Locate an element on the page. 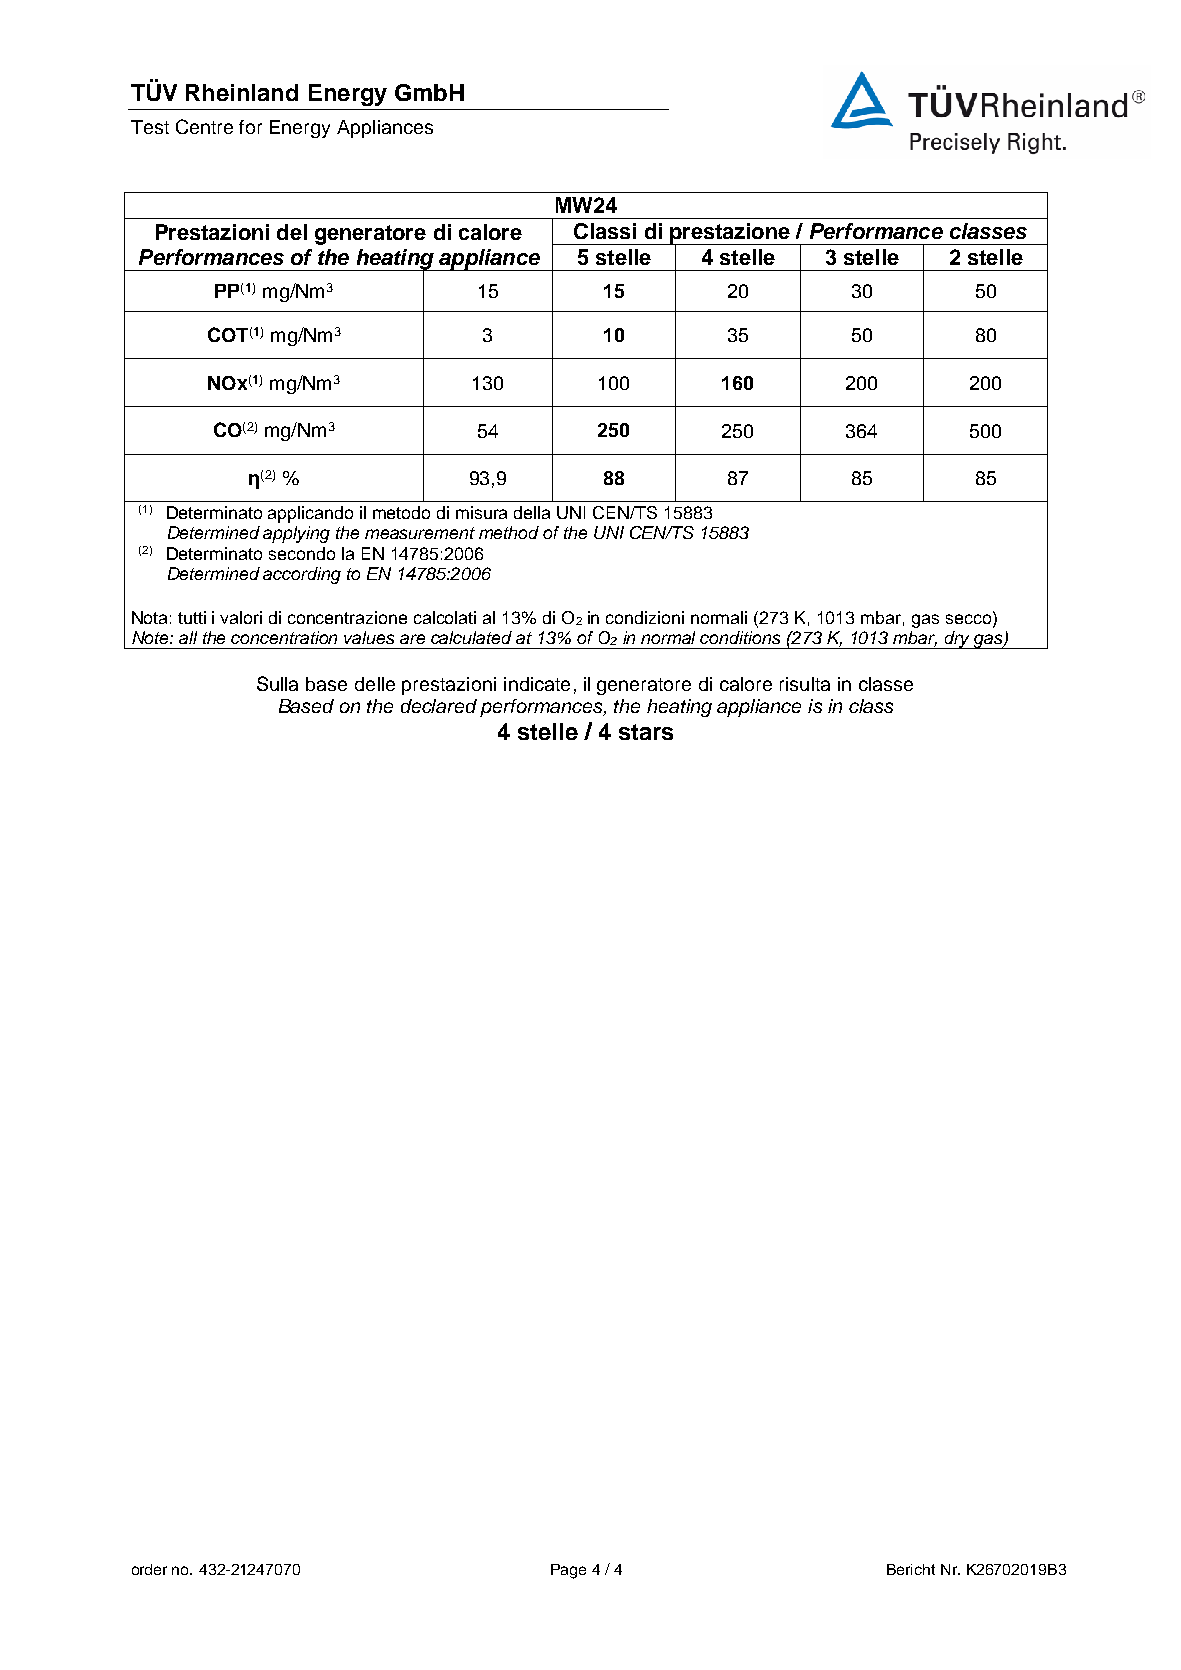 This document has height=1670, width=1181. Sulla is located at coordinates (277, 683).
